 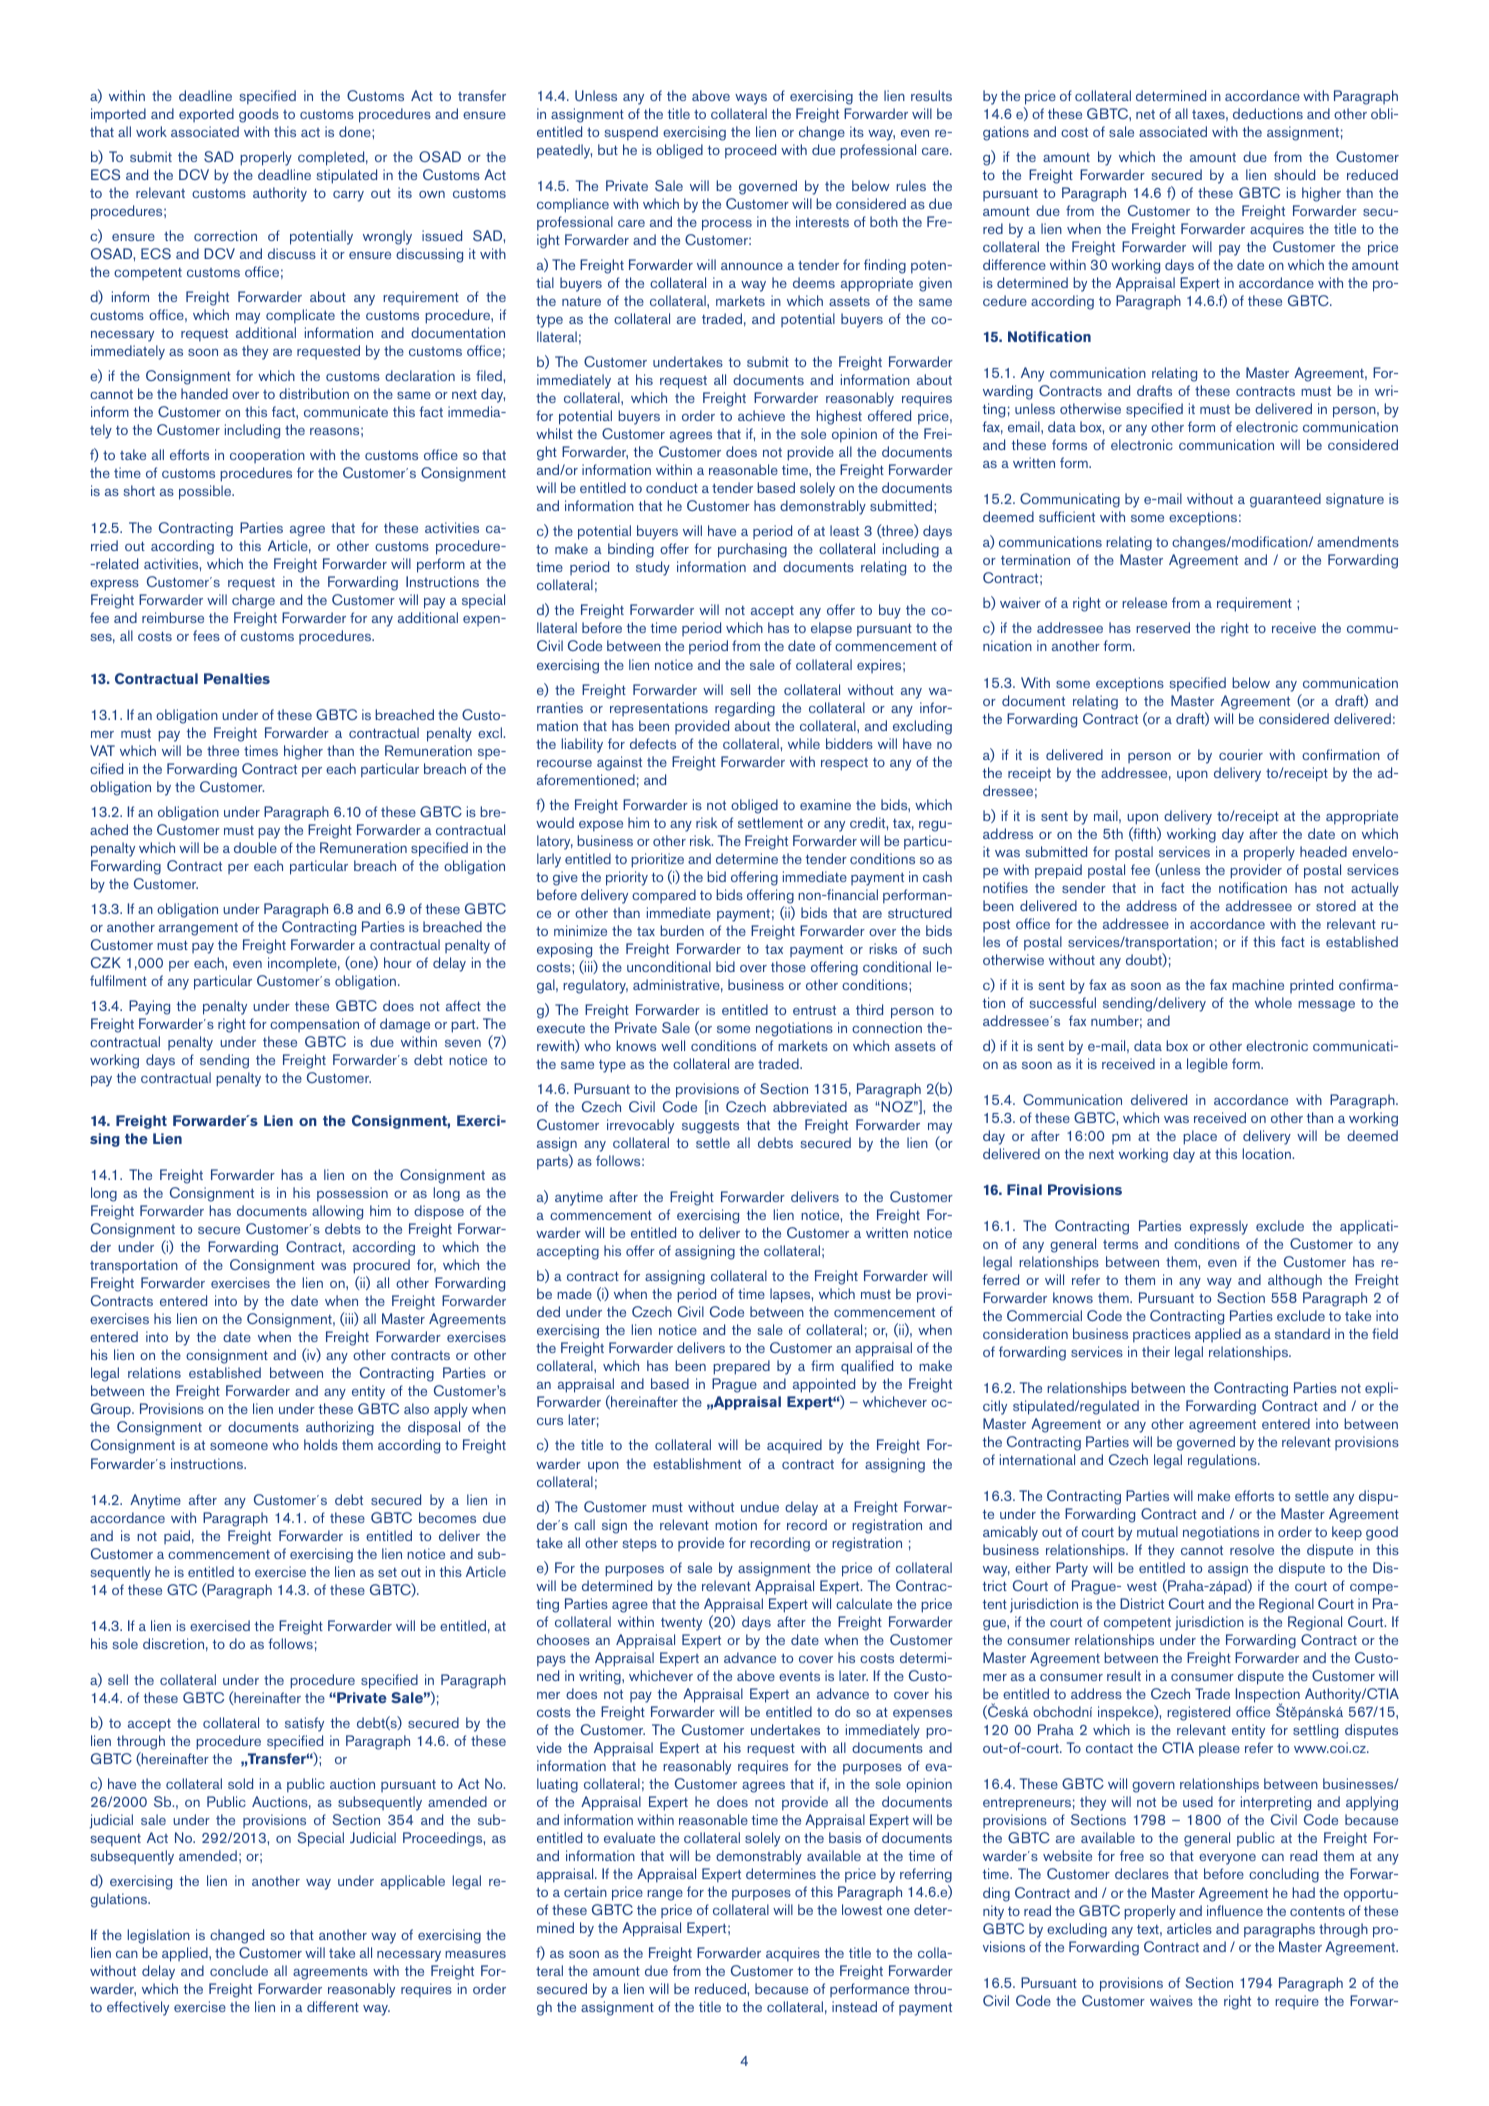 What do you see at coordinates (253, 601) in the document?
I see `charge` at bounding box center [253, 601].
